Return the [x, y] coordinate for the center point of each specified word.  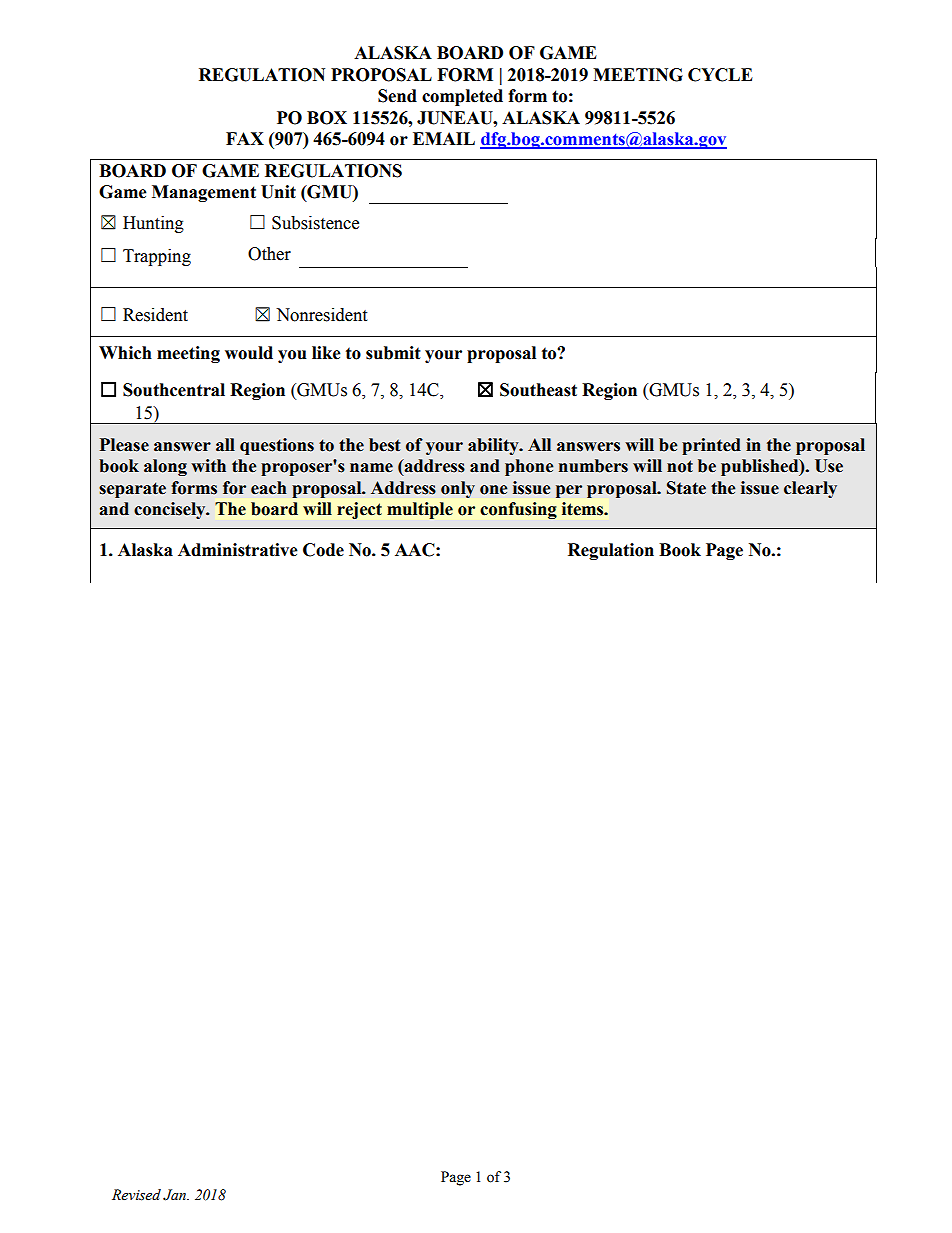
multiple [420, 510]
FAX [245, 138]
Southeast [538, 390]
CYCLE [720, 75]
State [686, 488]
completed [462, 97]
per [569, 491]
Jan [176, 1195]
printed [711, 446]
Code [323, 550]
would [249, 353]
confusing [518, 510]
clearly [810, 489]
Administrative [238, 550]
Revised [136, 1195]
